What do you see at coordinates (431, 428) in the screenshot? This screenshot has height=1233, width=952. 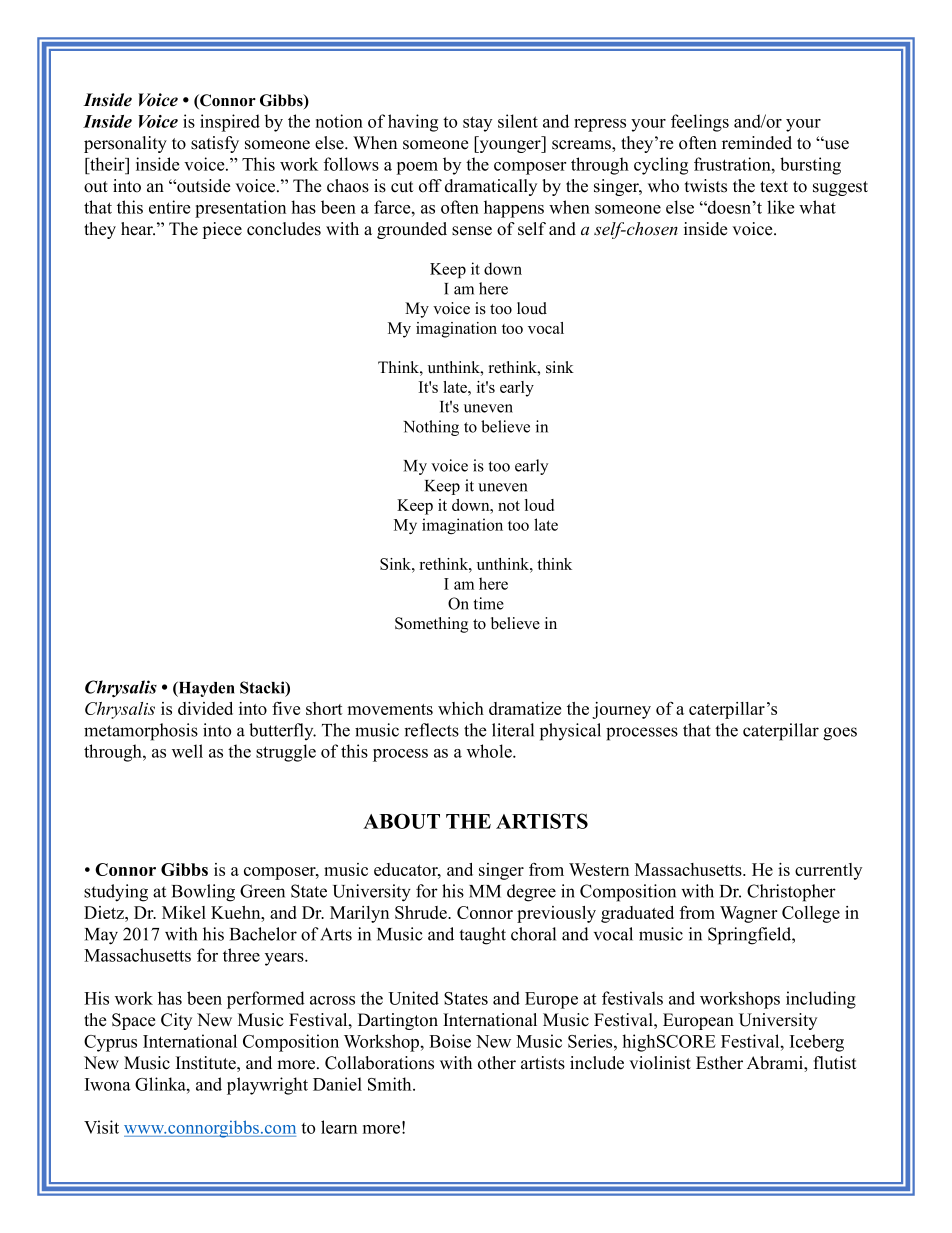 I see `Nothing` at bounding box center [431, 428].
